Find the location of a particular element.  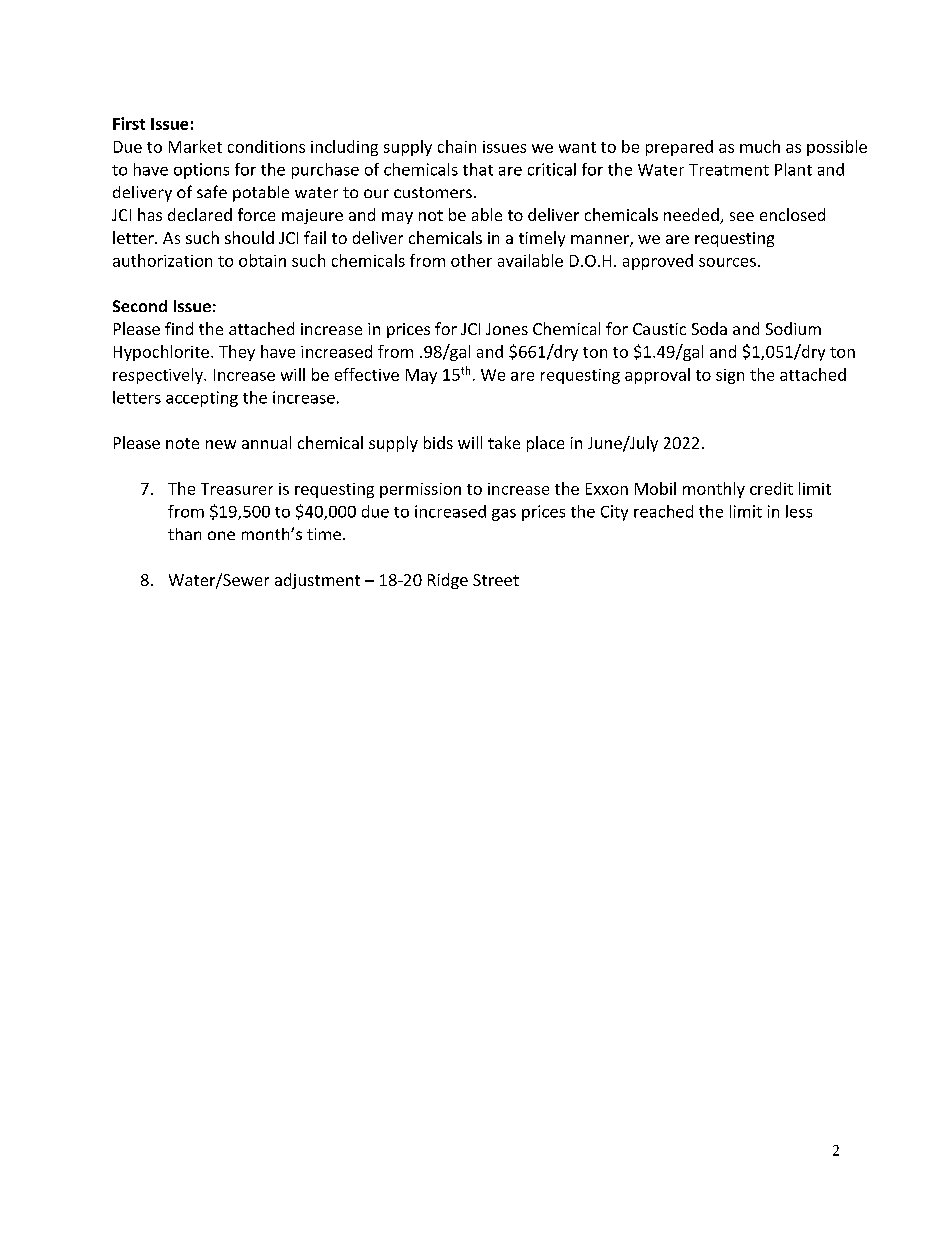

chain is located at coordinates (457, 146).
